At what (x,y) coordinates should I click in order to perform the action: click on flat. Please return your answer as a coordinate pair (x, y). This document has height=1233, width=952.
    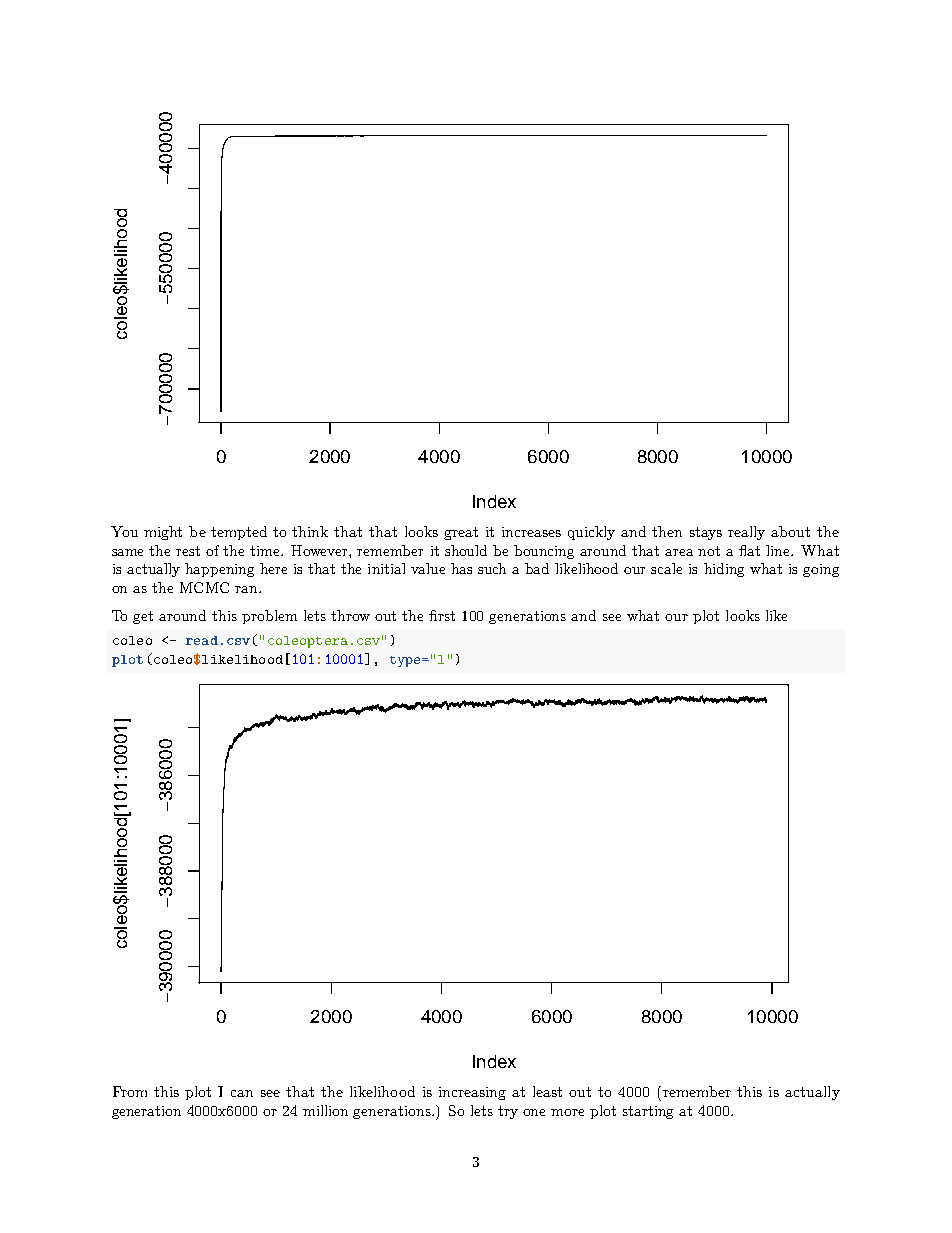
    Looking at the image, I should click on (749, 550).
